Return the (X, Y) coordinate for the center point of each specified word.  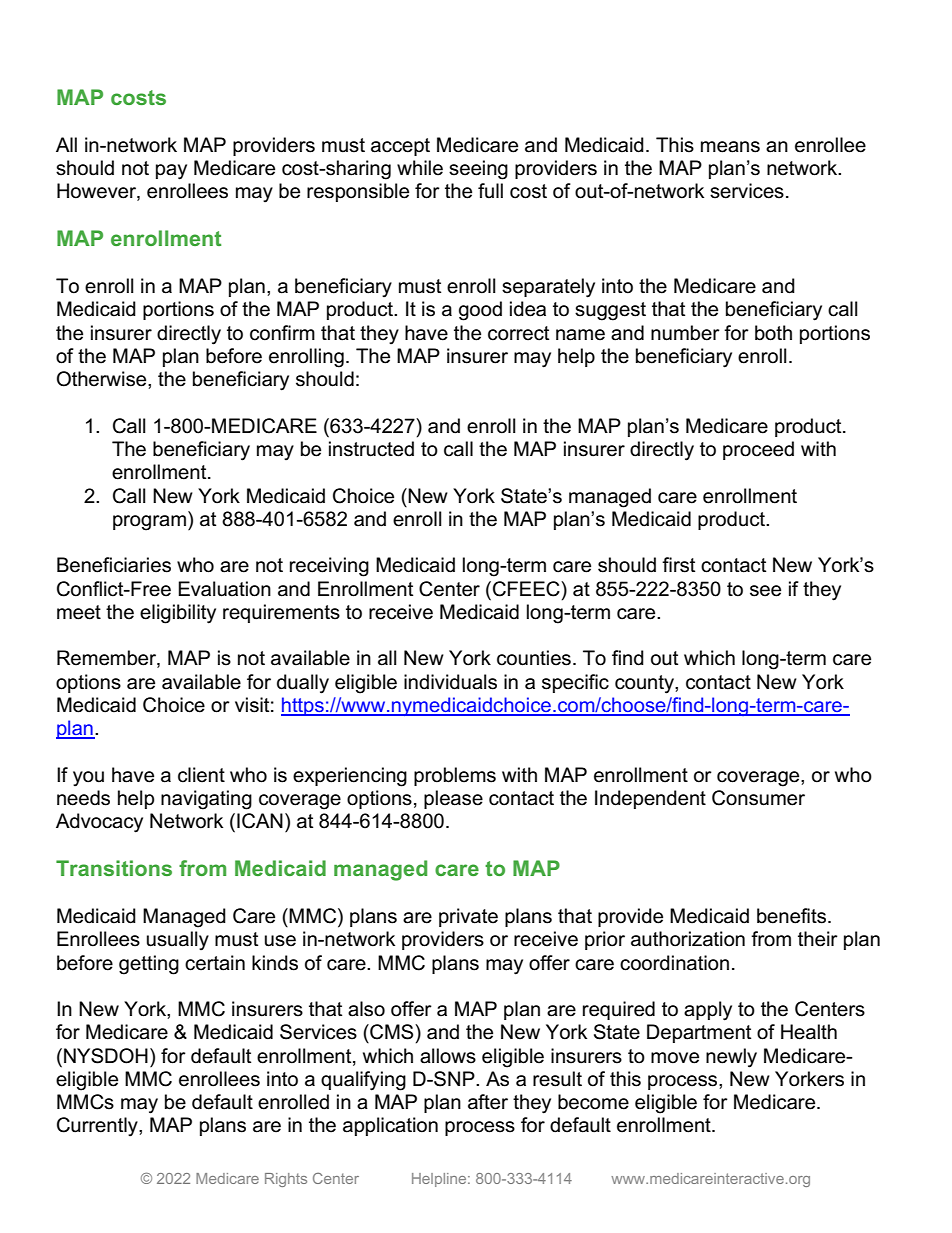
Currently (98, 1127)
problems (455, 776)
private (468, 917)
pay (171, 172)
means (730, 147)
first (678, 565)
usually (178, 941)
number (685, 333)
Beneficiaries (114, 565)
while (420, 168)
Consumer (758, 798)
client (201, 775)
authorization (688, 939)
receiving (329, 567)
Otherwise (103, 379)
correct (518, 333)
